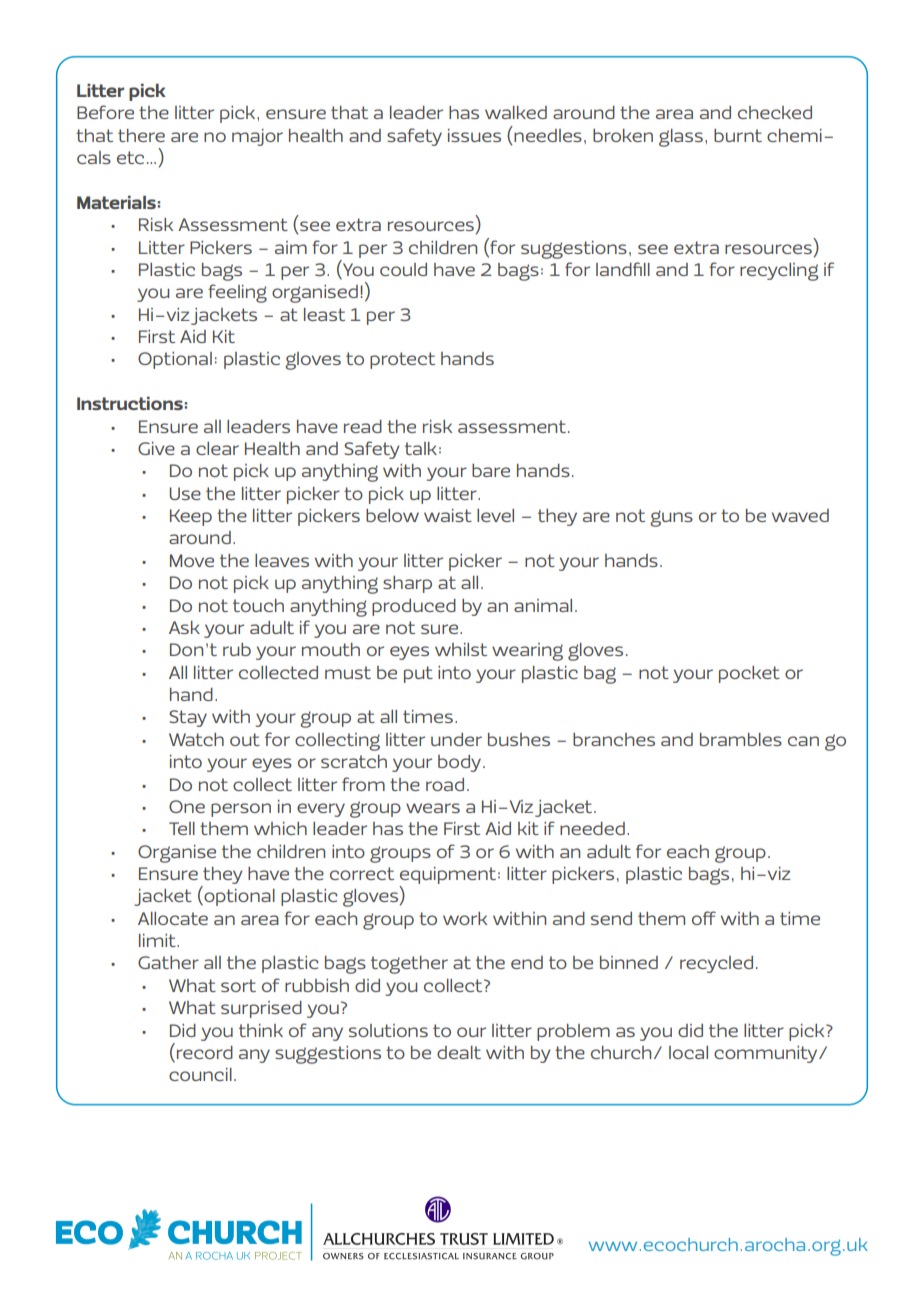 The width and height of the screenshot is (924, 1308). What do you see at coordinates (141, 135) in the screenshot?
I see `there` at bounding box center [141, 135].
